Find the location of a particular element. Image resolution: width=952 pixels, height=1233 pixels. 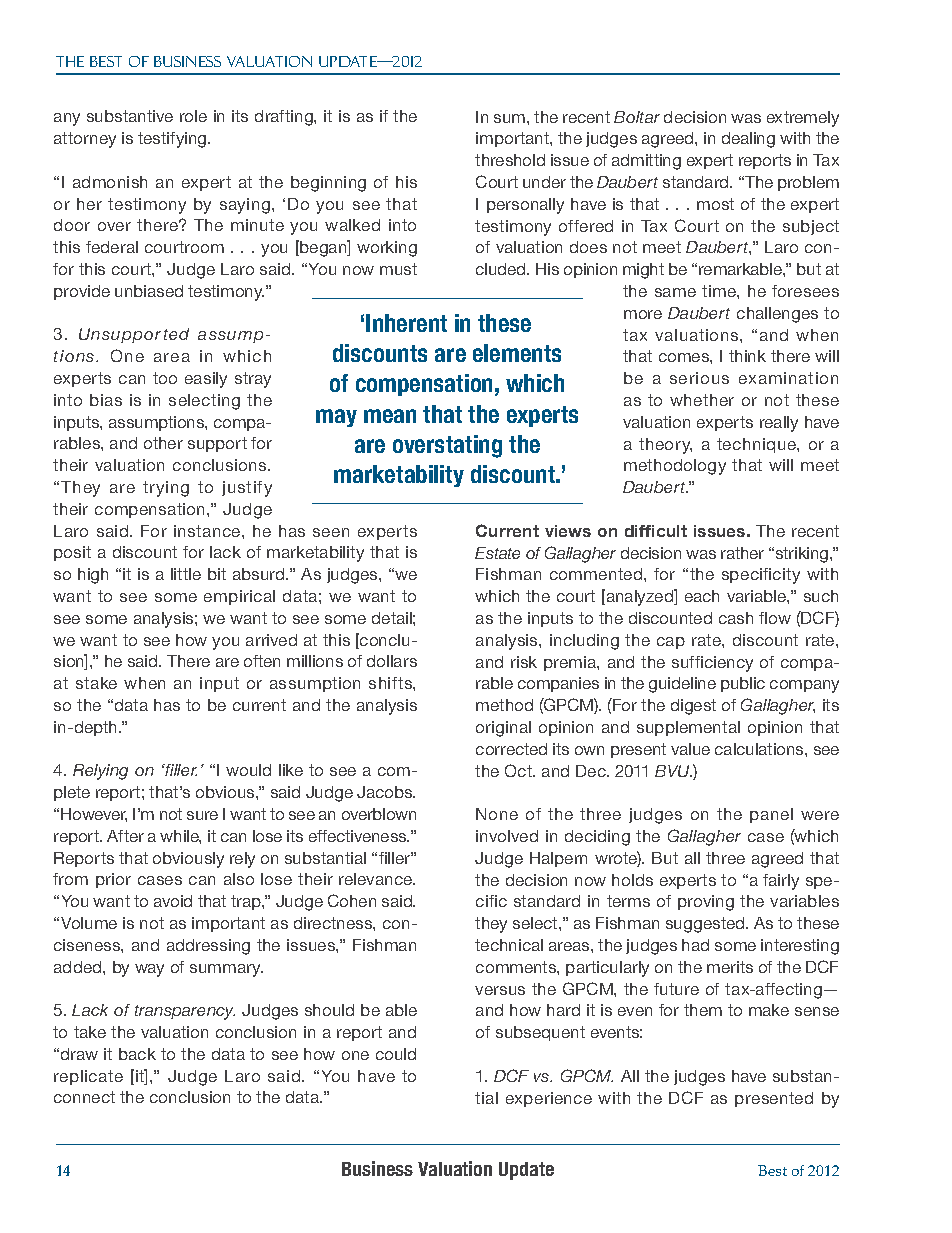

dealing is located at coordinates (748, 140).
